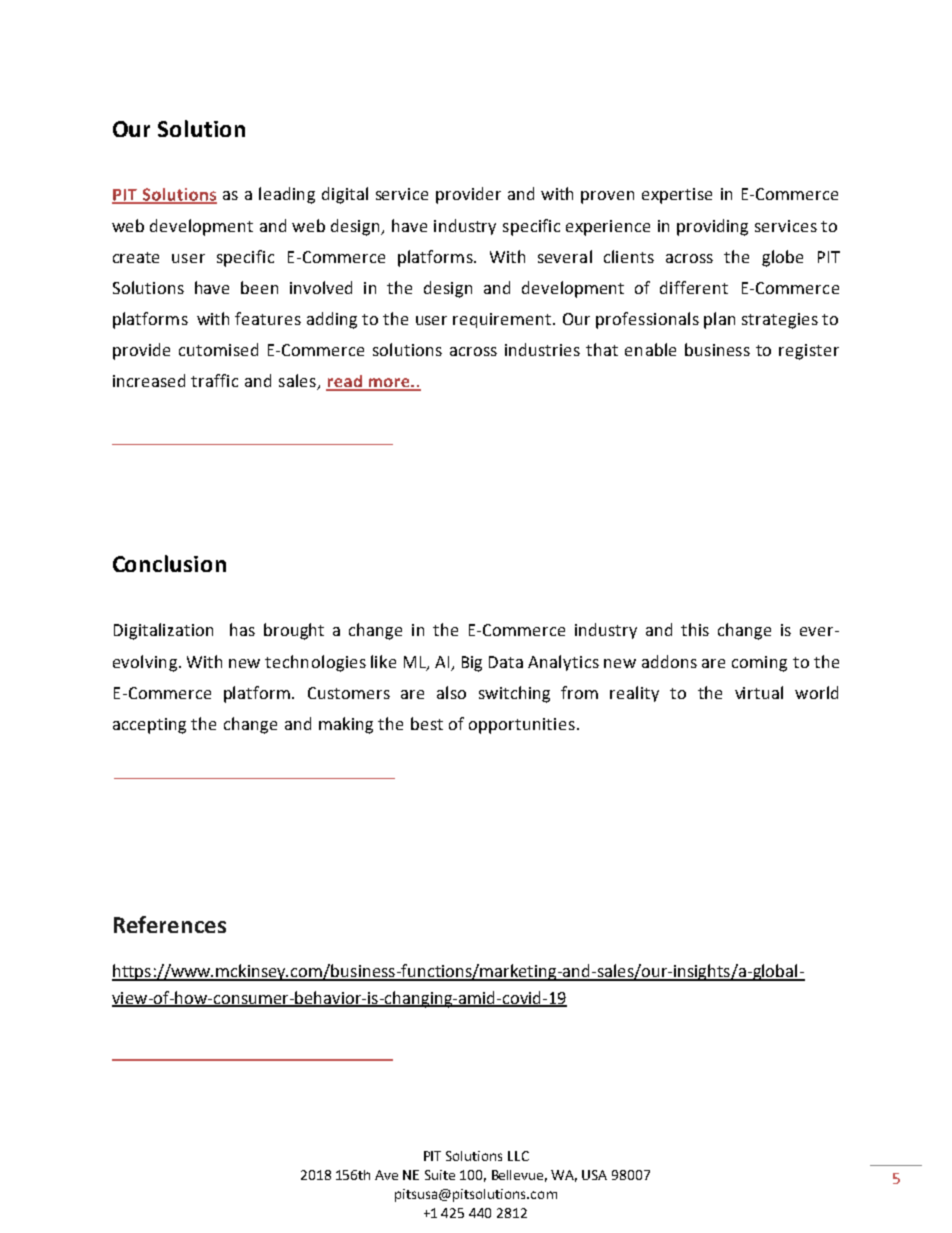 The image size is (952, 1233). Describe the element at coordinates (242, 629) in the document. I see `has` at that location.
